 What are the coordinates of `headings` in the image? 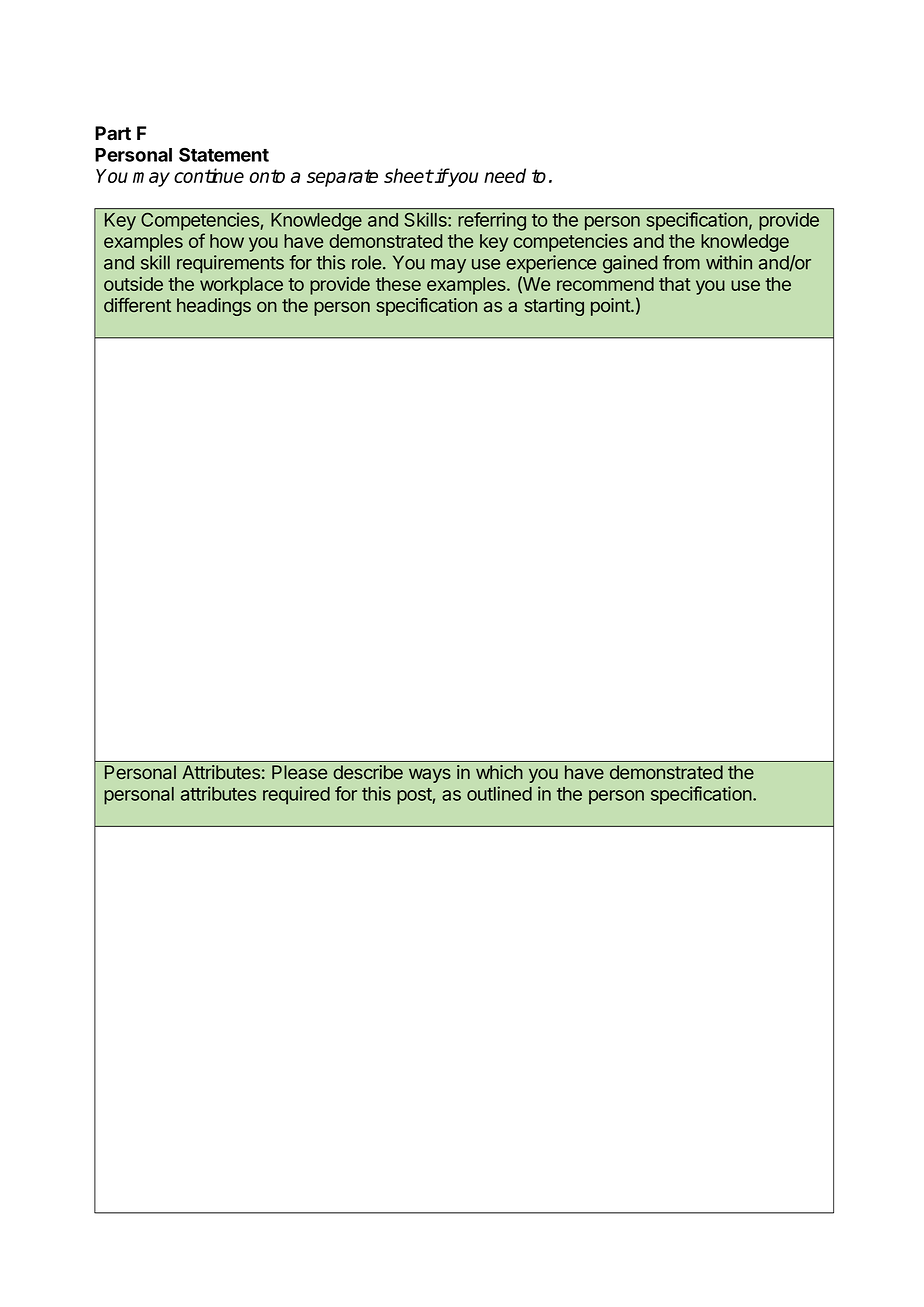 It's located at (214, 307).
